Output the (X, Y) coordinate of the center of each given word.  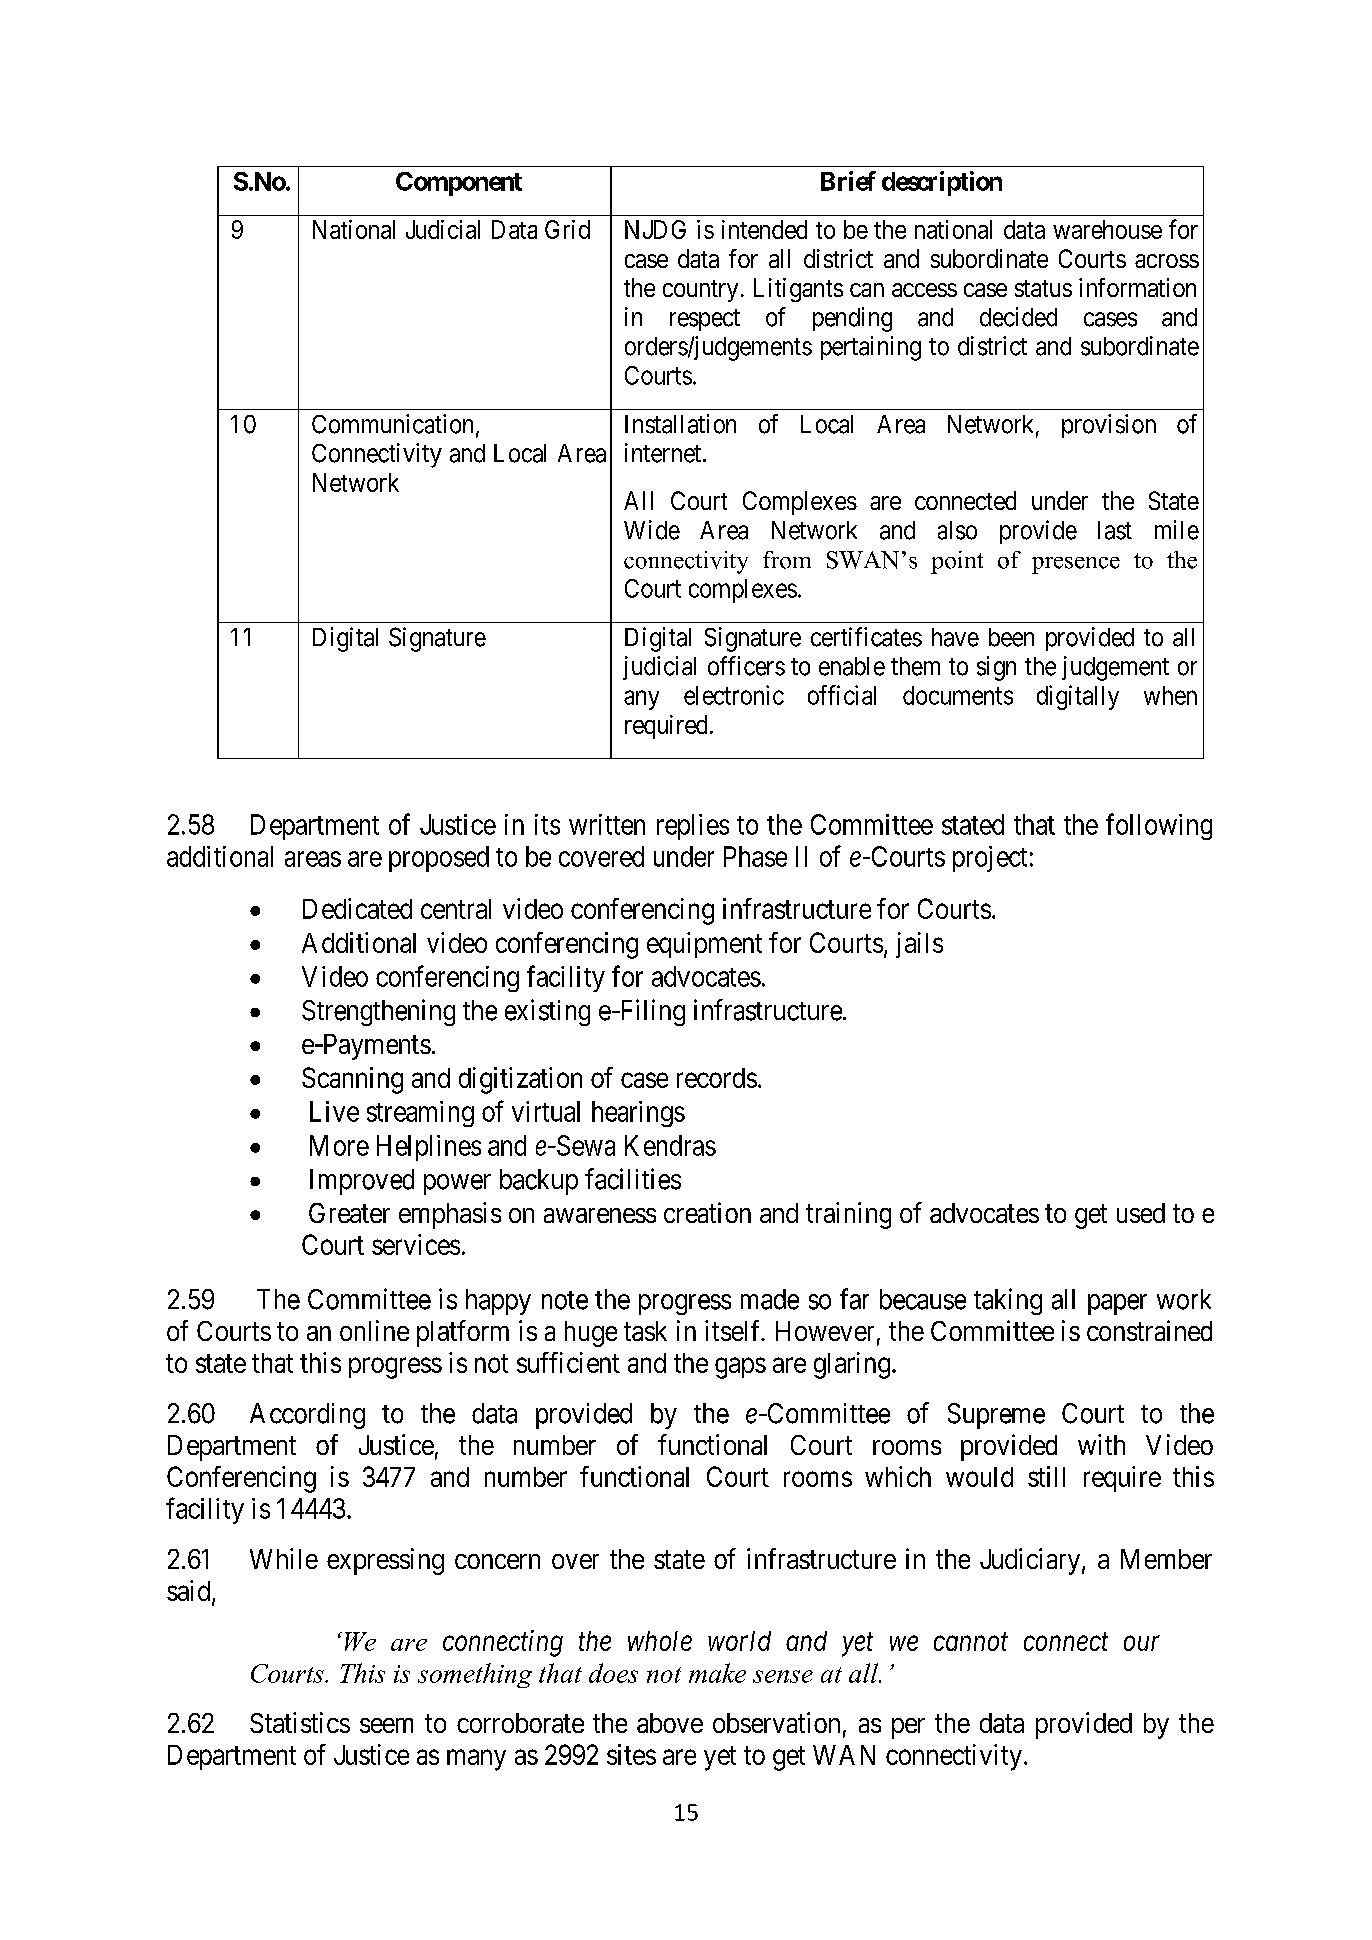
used (1141, 1213)
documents (958, 695)
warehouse (1107, 229)
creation (707, 1212)
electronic (734, 695)
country (700, 291)
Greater (349, 1213)
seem (386, 1725)
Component (459, 184)
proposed (439, 859)
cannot (971, 1642)
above (670, 1723)
